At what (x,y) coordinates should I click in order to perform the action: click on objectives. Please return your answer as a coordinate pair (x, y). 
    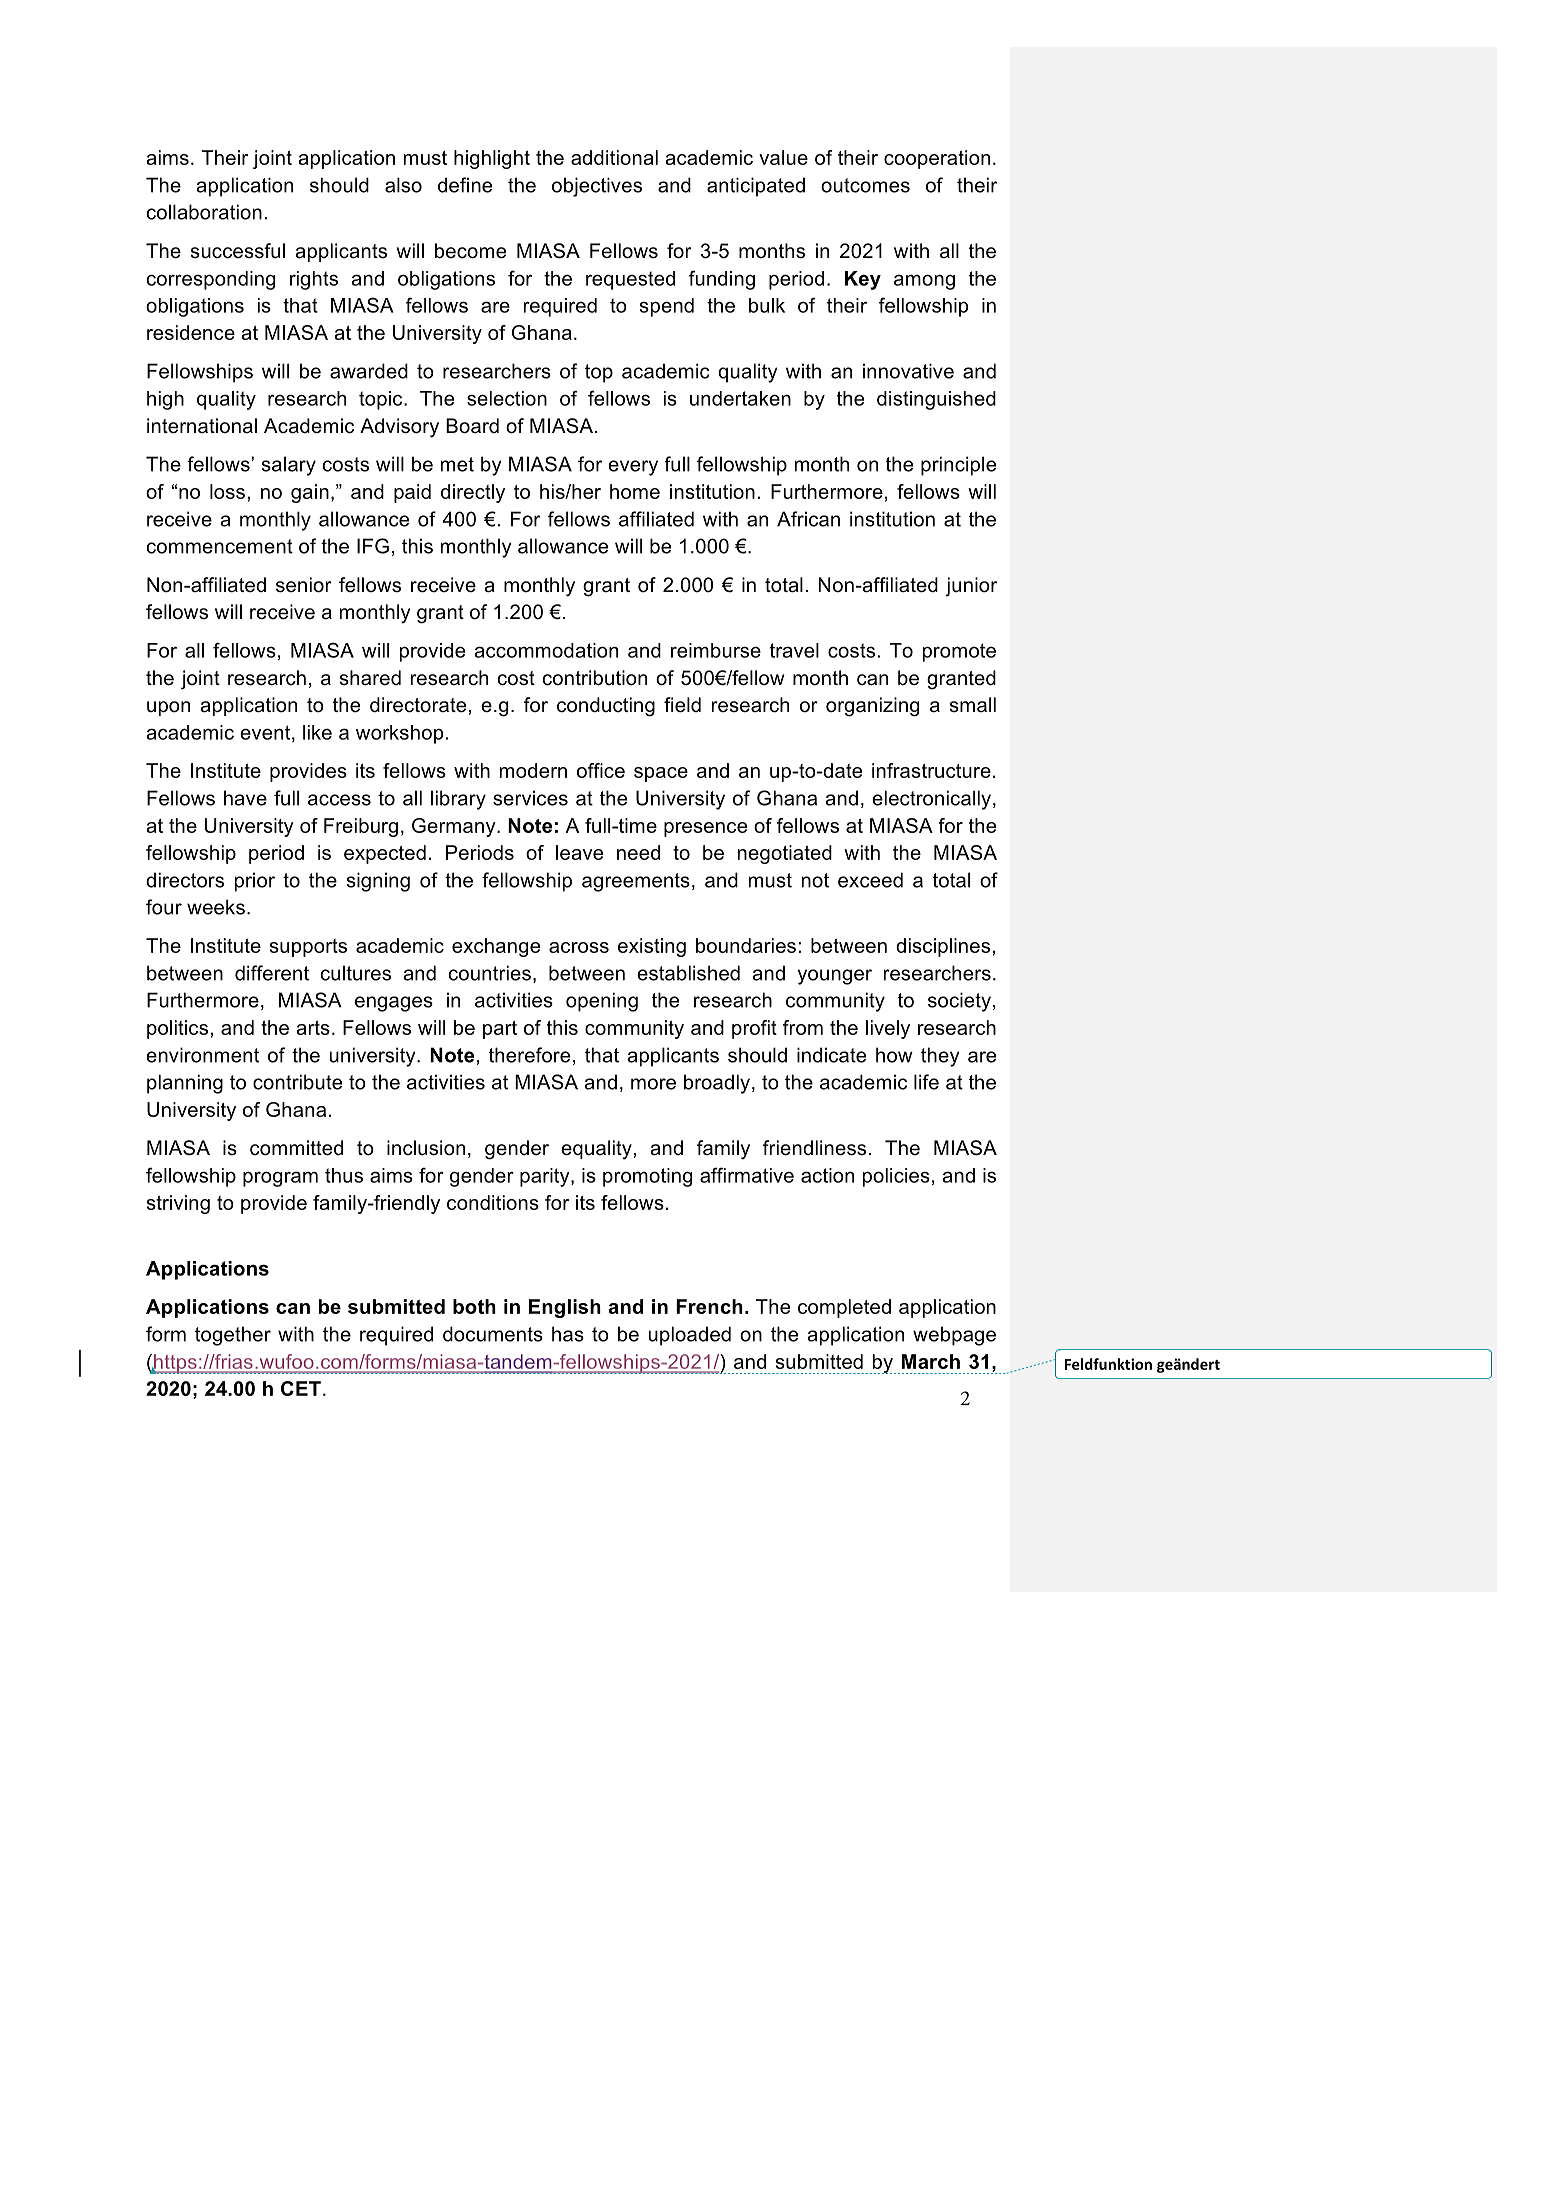
    Looking at the image, I should click on (597, 187).
